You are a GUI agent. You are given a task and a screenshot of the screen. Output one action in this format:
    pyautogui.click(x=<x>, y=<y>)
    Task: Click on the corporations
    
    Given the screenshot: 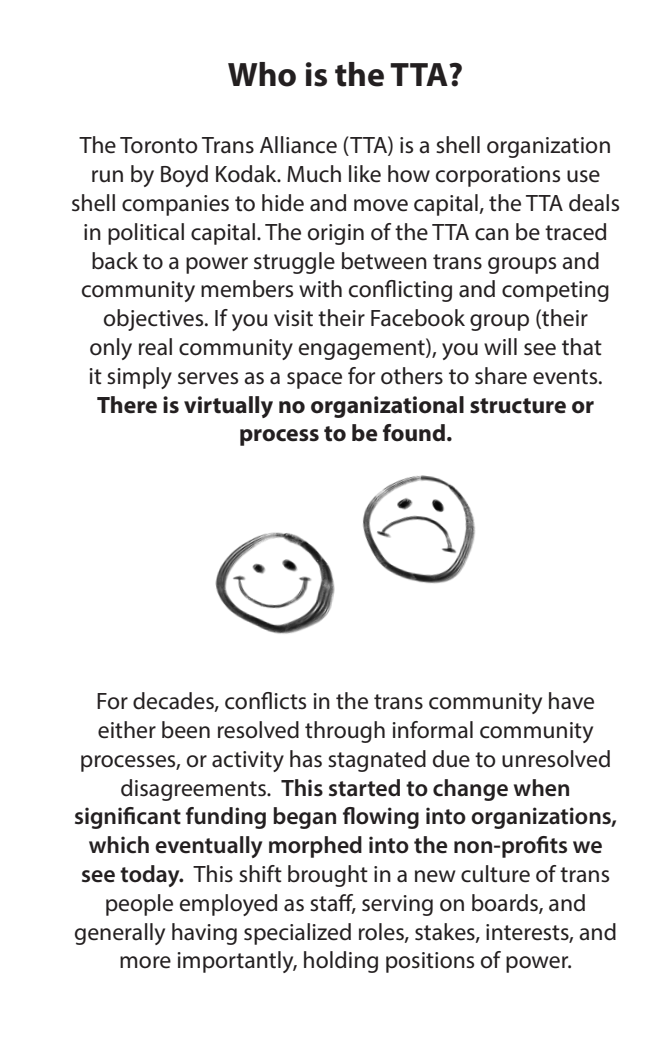 What is the action you would take?
    pyautogui.click(x=498, y=176)
